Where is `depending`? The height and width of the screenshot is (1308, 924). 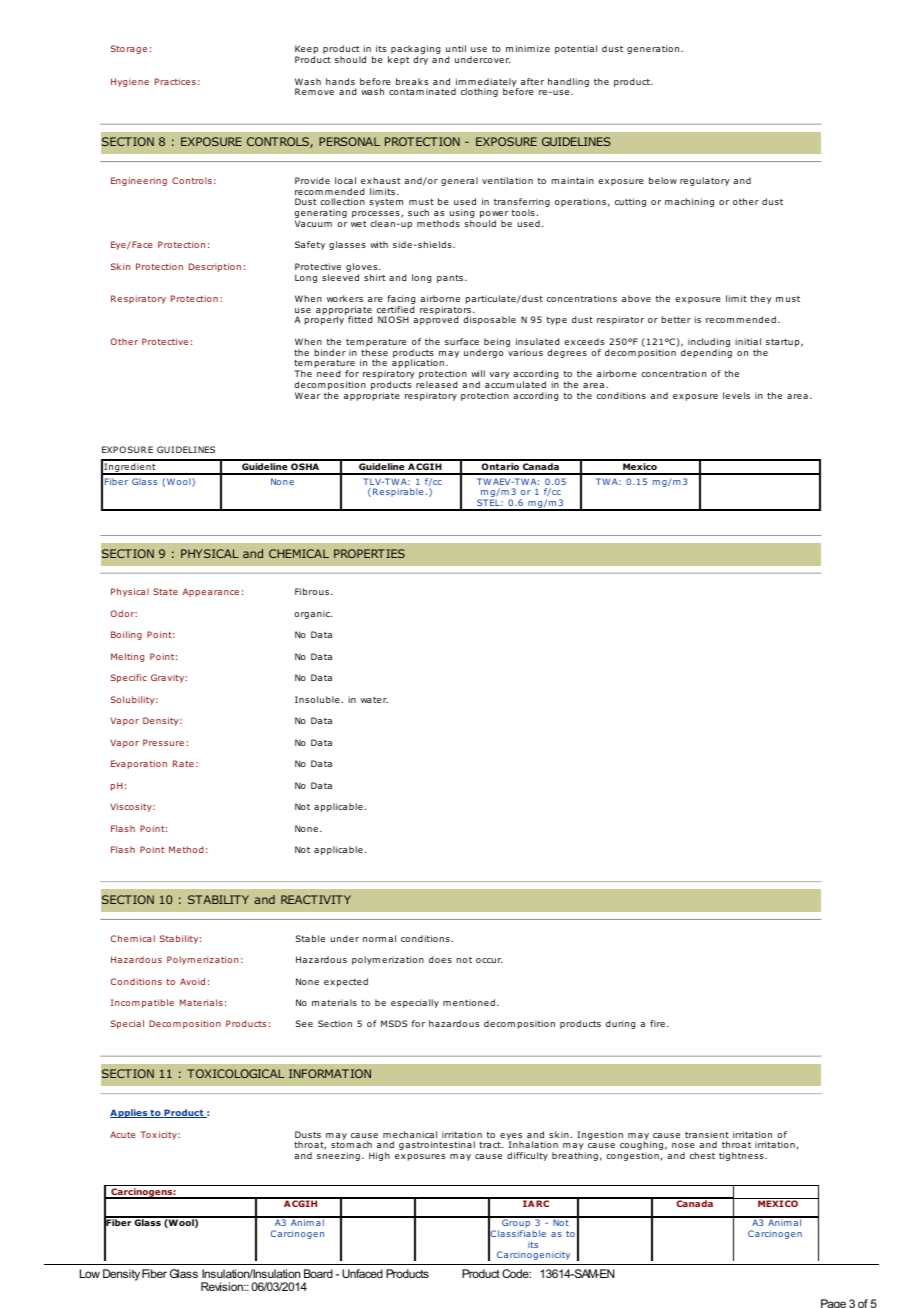
depending is located at coordinates (706, 353).
